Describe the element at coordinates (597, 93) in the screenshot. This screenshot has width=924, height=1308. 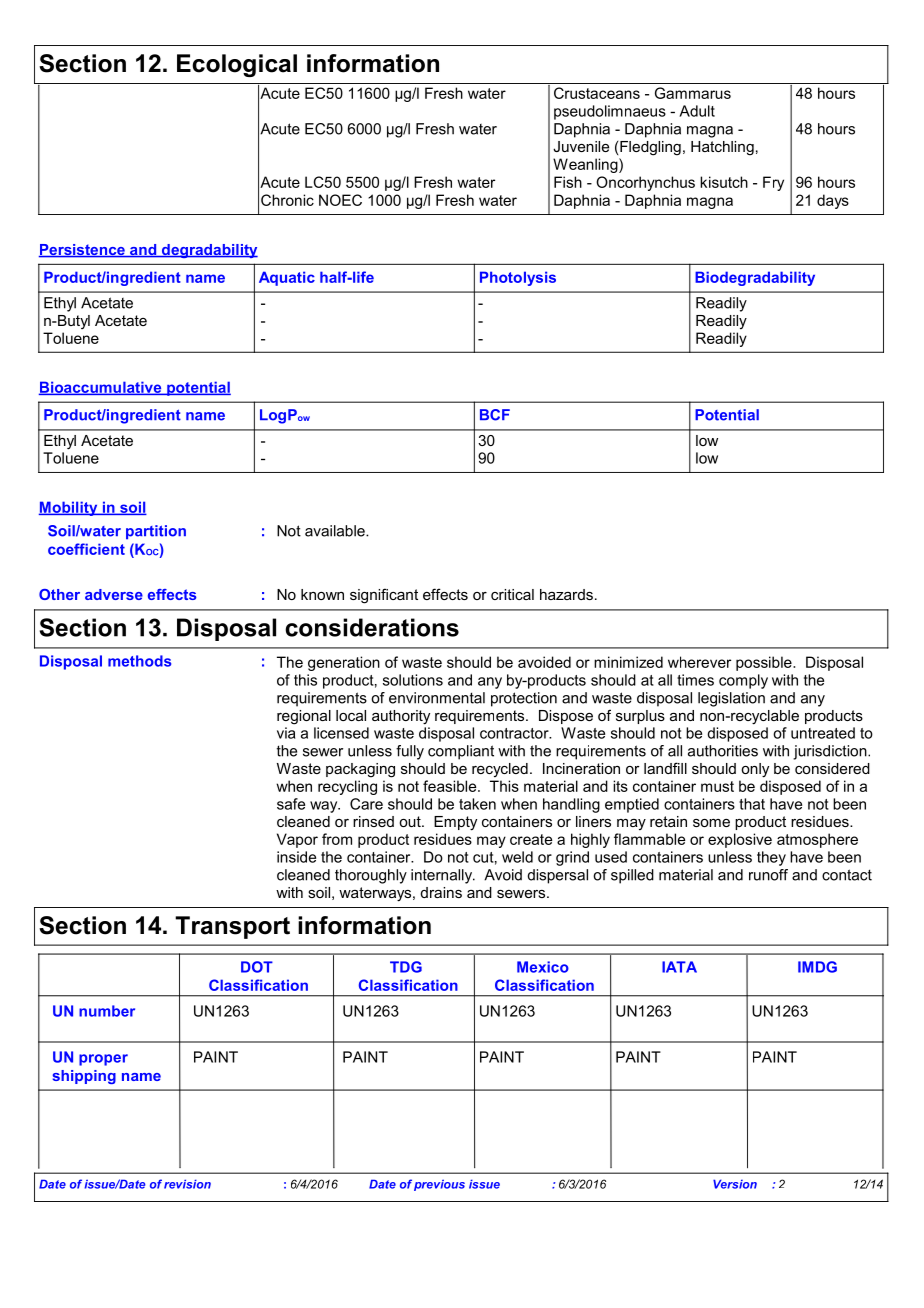
I see `Crustaceans` at that location.
